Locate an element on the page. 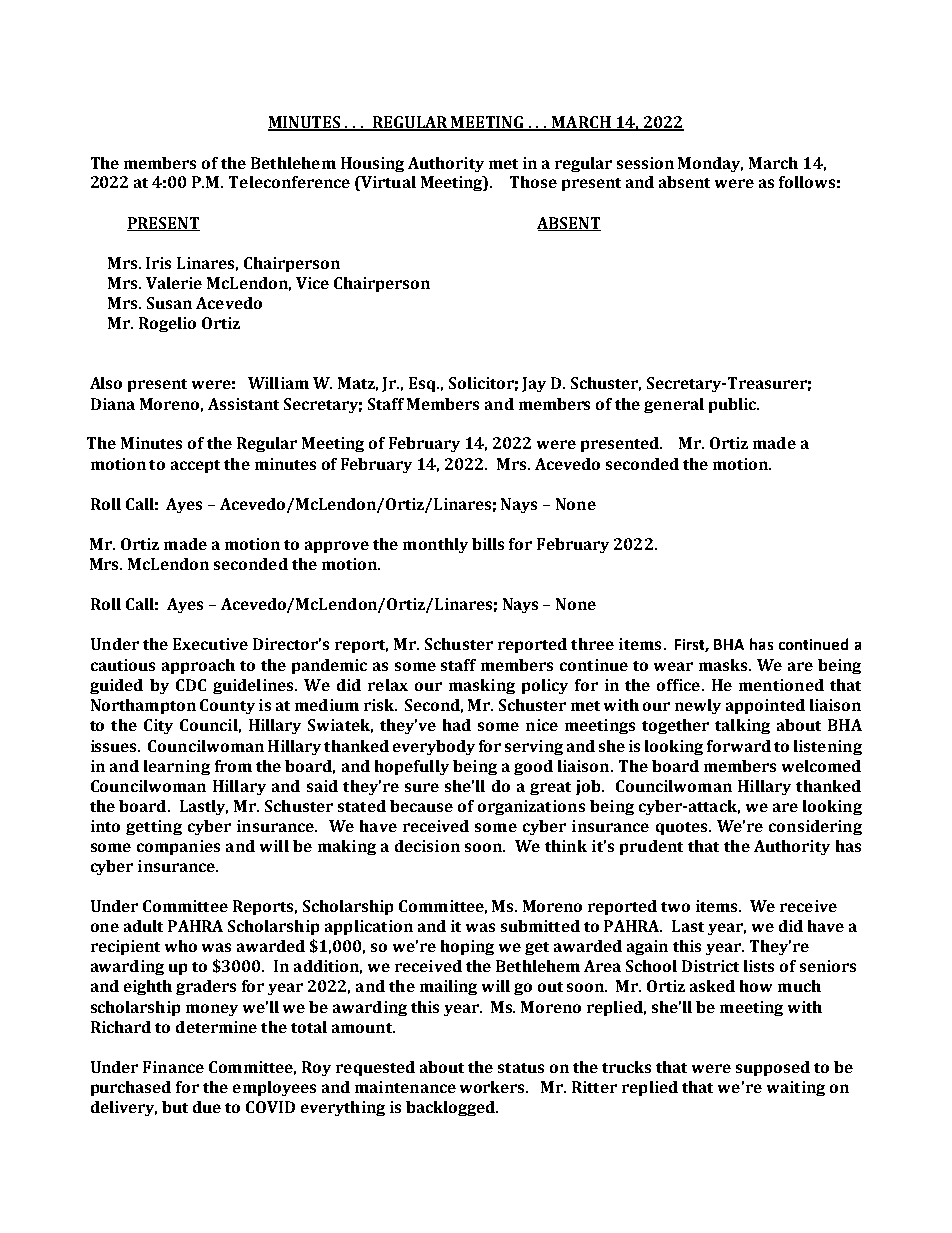 This image has height=1233, width=952. Teleconference is located at coordinates (289, 182).
